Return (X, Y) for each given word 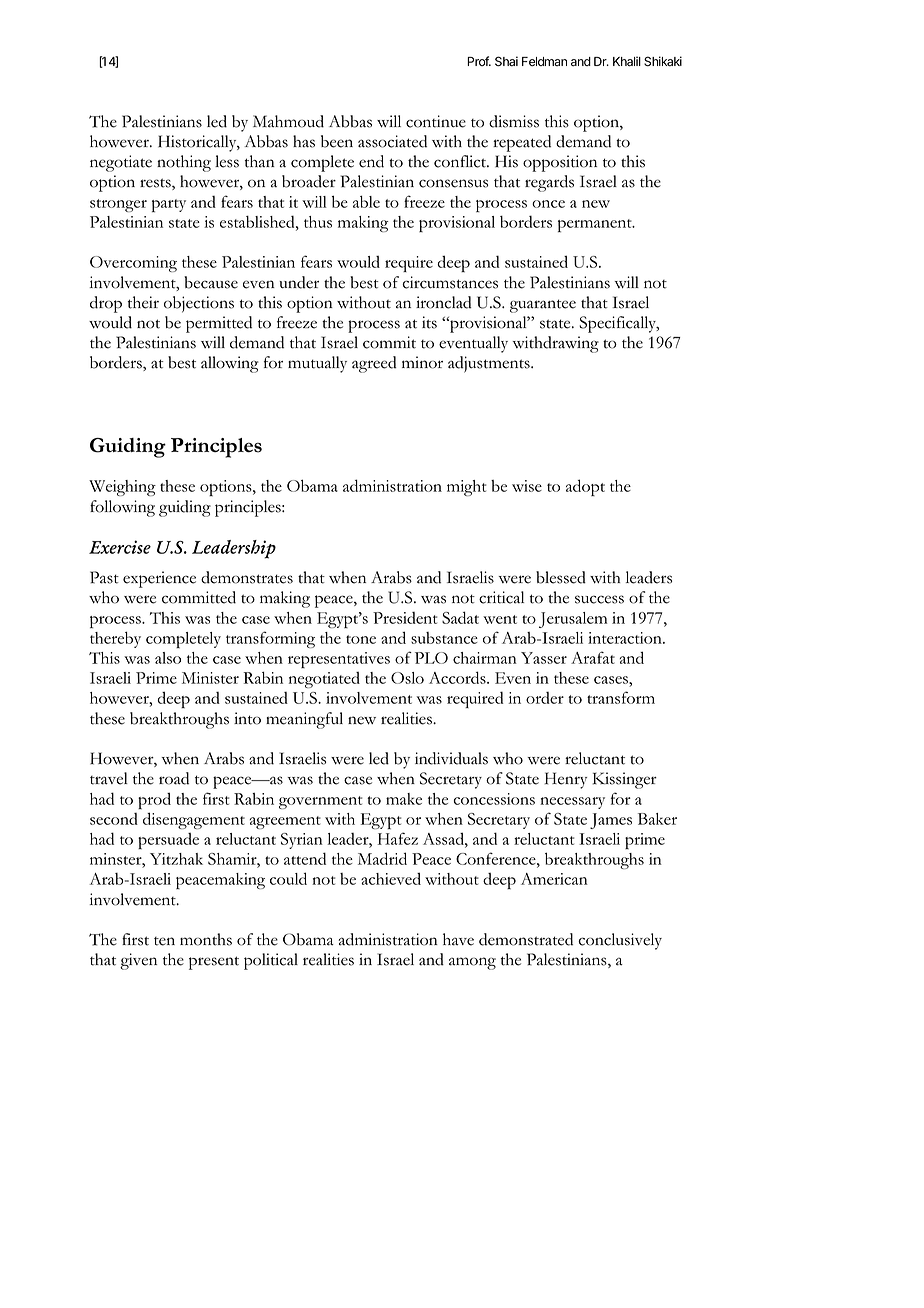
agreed (374, 364)
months (206, 939)
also (168, 658)
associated (392, 141)
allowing (230, 364)
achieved (391, 878)
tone (361, 639)
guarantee (543, 306)
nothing (184, 163)
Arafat (593, 657)
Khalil (627, 61)
